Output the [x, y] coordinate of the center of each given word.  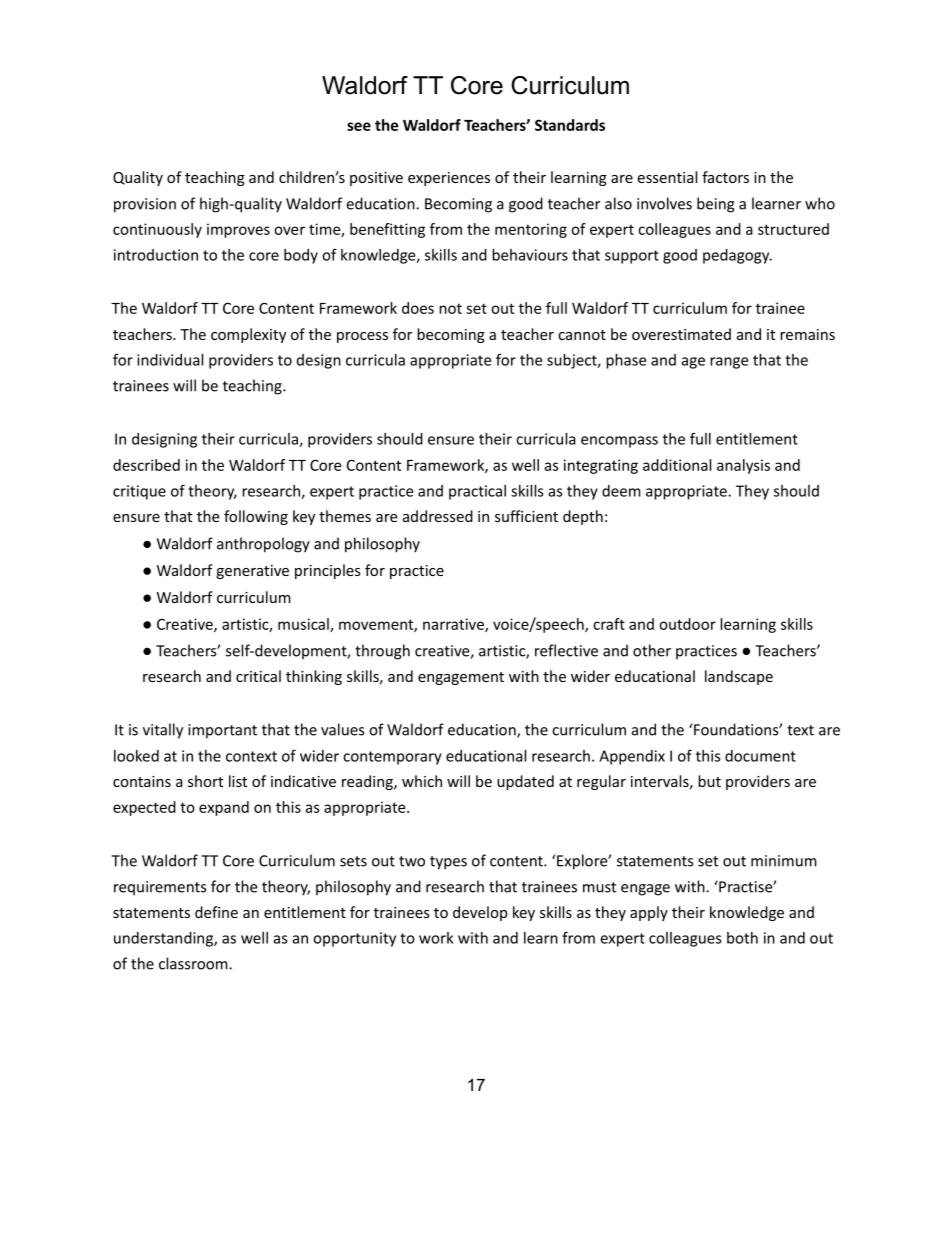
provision [145, 205]
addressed [438, 516]
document [760, 756]
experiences [449, 179]
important [222, 731]
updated [525, 782]
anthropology [263, 545]
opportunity [354, 939]
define [216, 912]
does [418, 308]
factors [725, 177]
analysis [743, 466]
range [729, 363]
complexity [248, 335]
